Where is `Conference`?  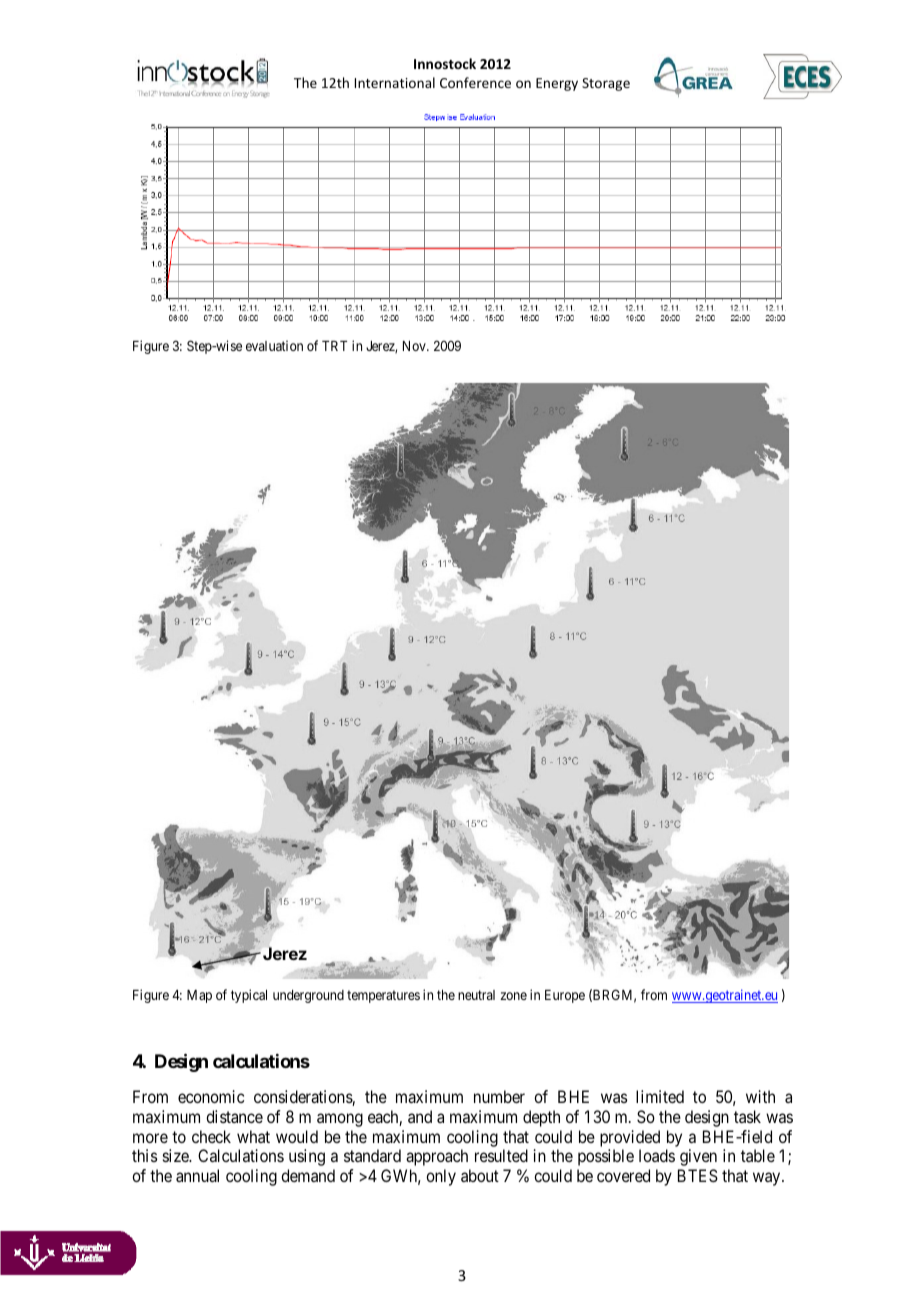 Conference is located at coordinates (475, 82).
